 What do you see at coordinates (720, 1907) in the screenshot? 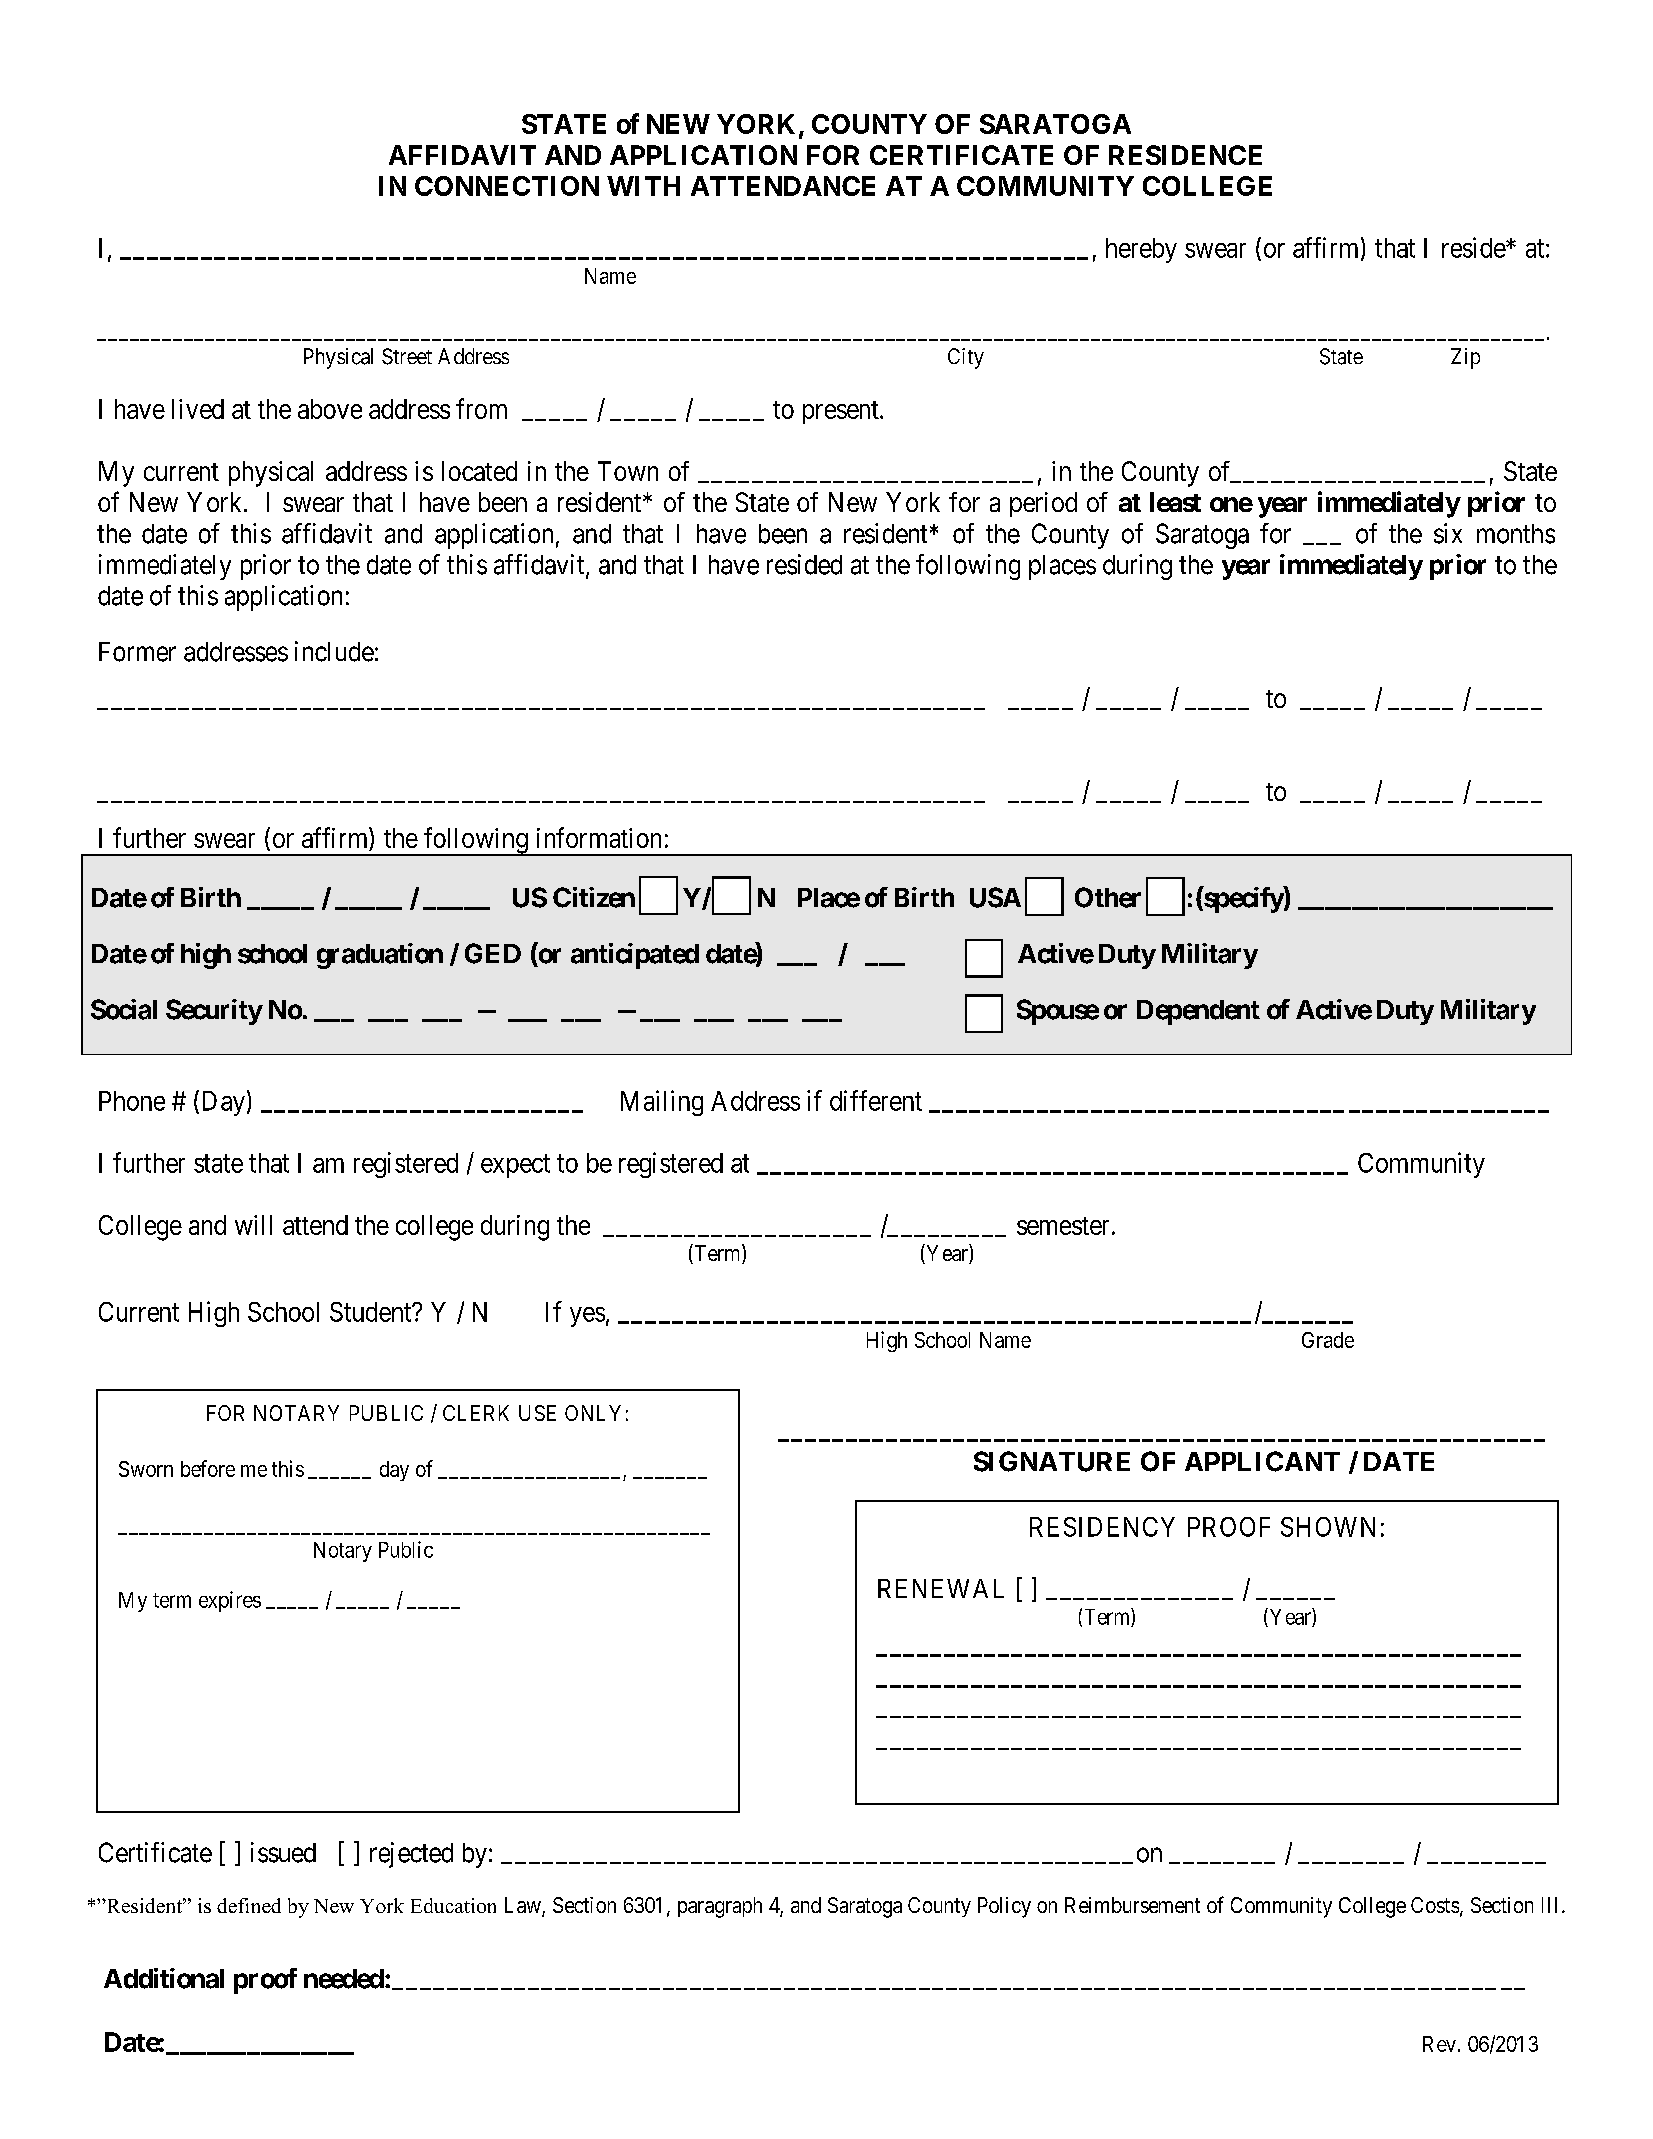
I see `paragraph` at bounding box center [720, 1907].
